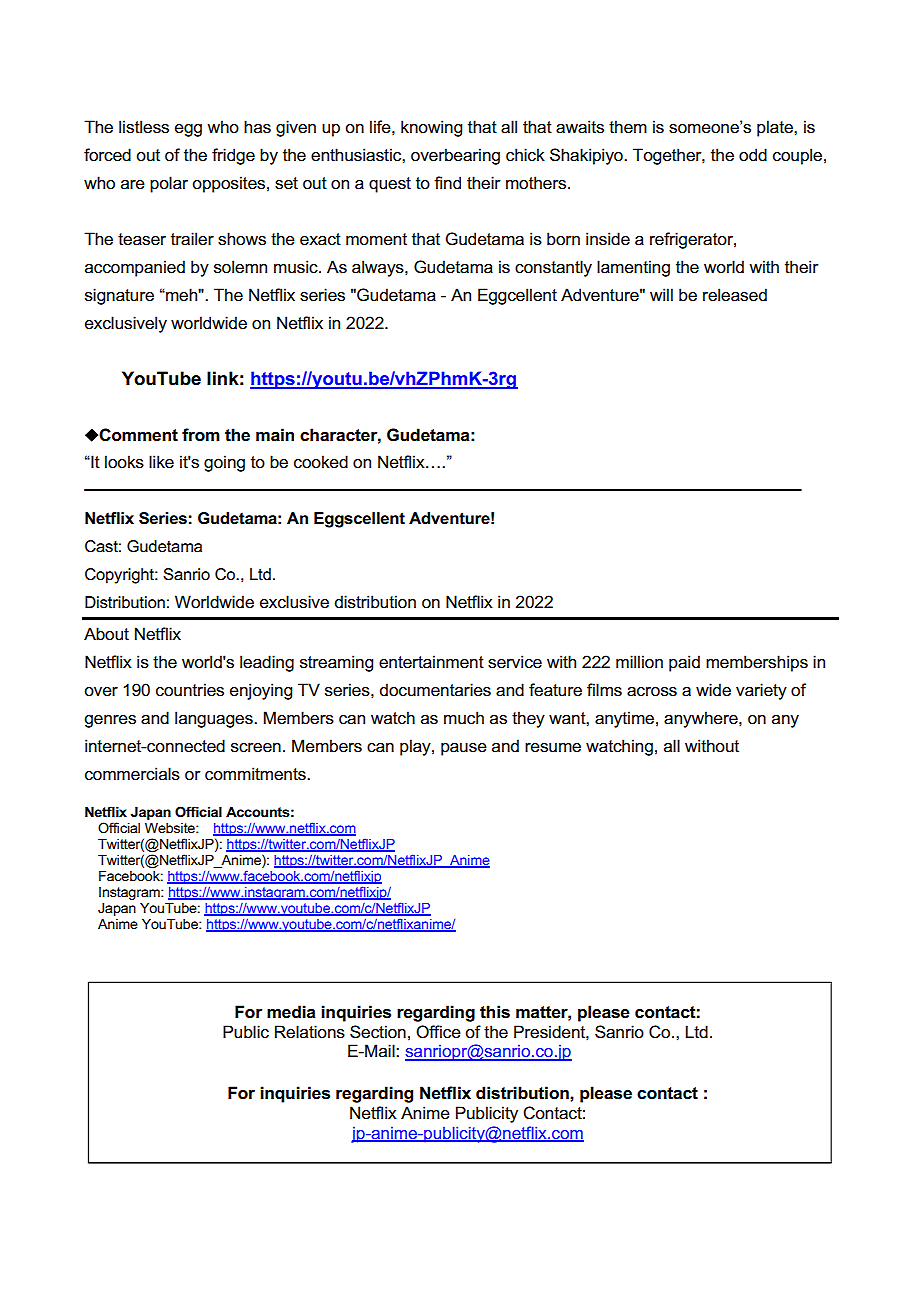 Image resolution: width=924 pixels, height=1308 pixels. I want to click on knowing, so click(431, 128).
